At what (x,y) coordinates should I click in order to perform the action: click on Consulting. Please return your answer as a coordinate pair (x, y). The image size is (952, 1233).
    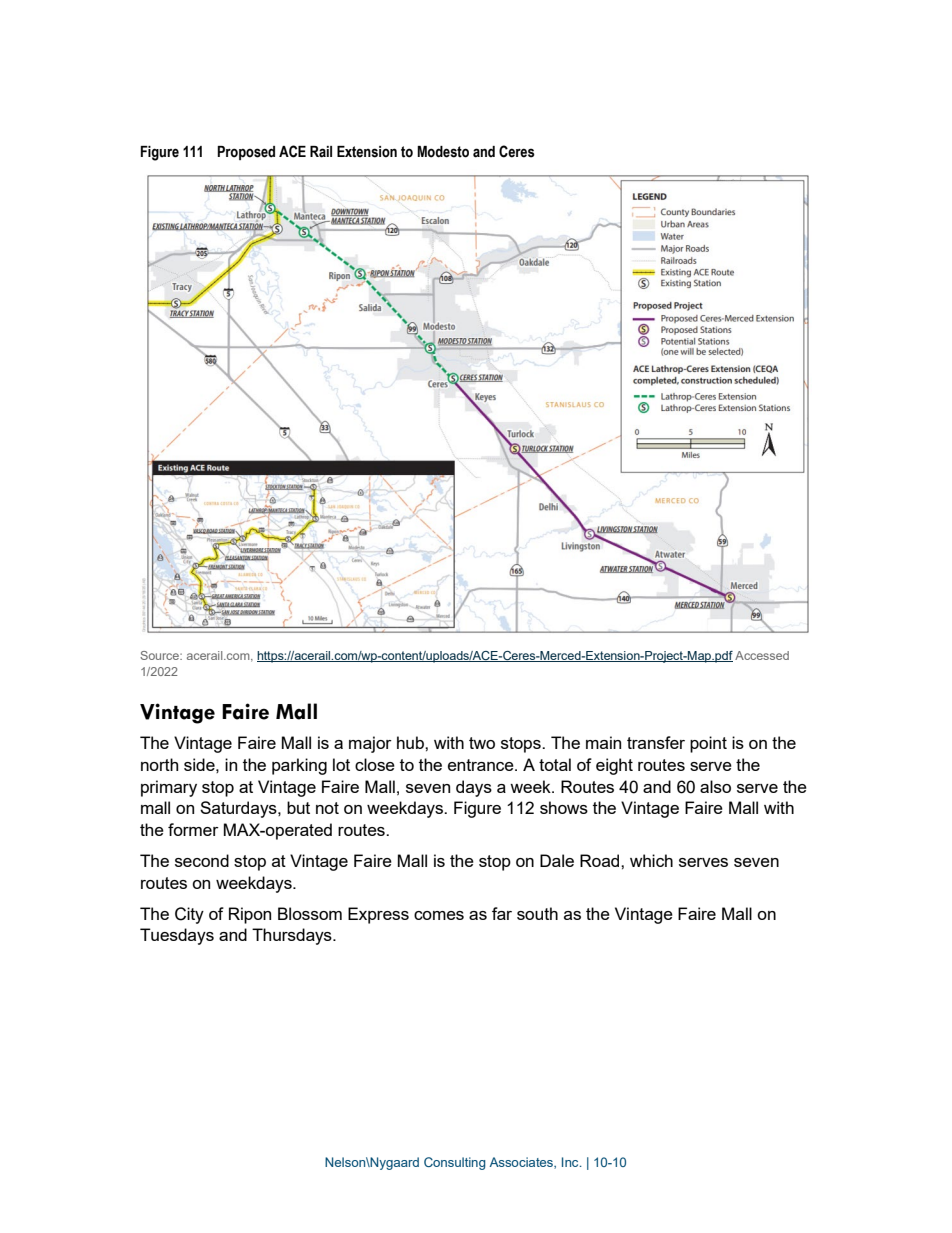
    Looking at the image, I should click on (455, 1163).
